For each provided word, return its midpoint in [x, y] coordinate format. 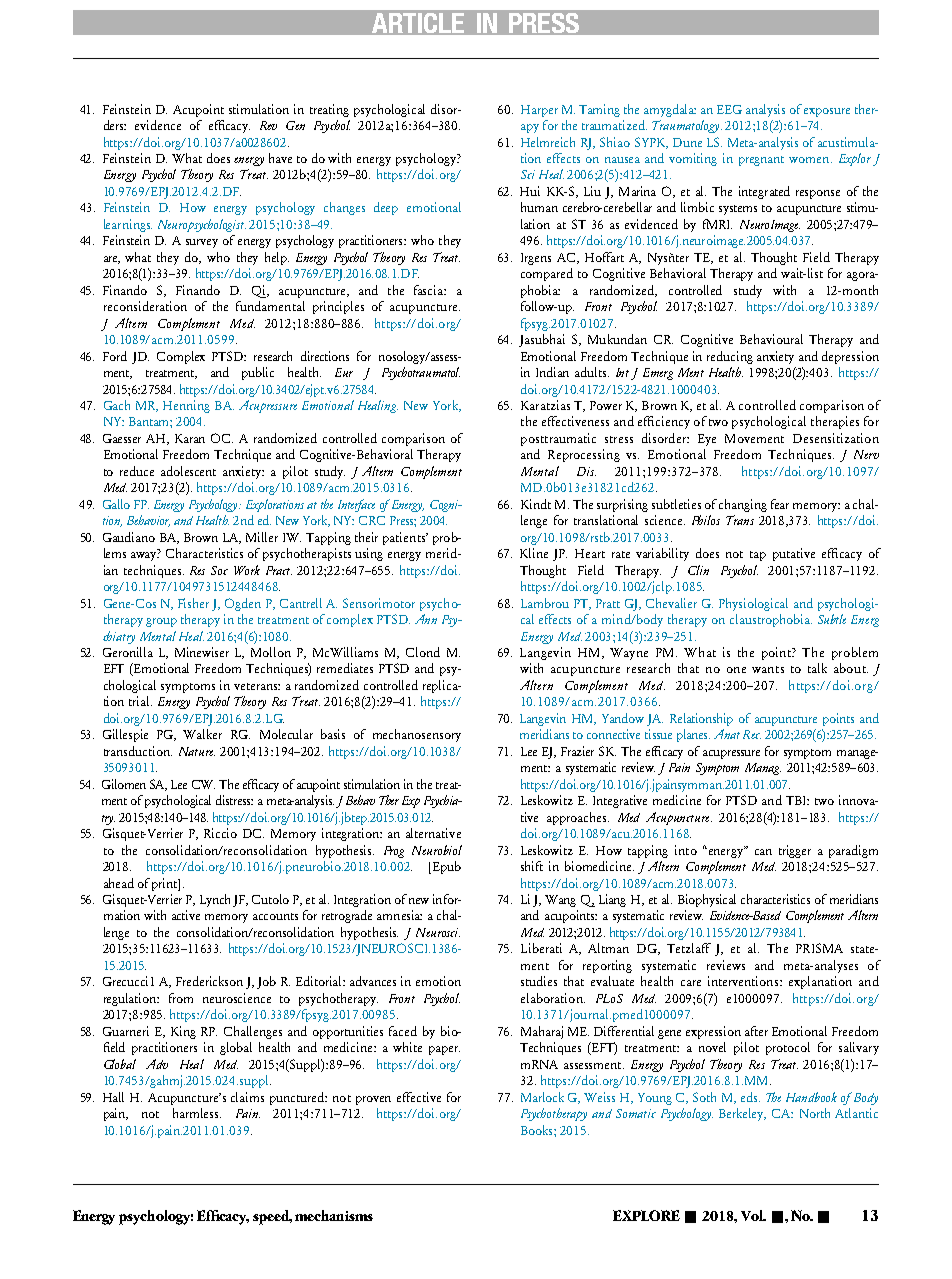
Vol [753, 1215]
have [280, 158]
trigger [795, 851]
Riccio [220, 833]
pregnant [761, 161]
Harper [539, 111]
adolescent [188, 471]
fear [780, 504]
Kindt [536, 504]
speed [272, 1217]
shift [532, 866]
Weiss [599, 1097]
